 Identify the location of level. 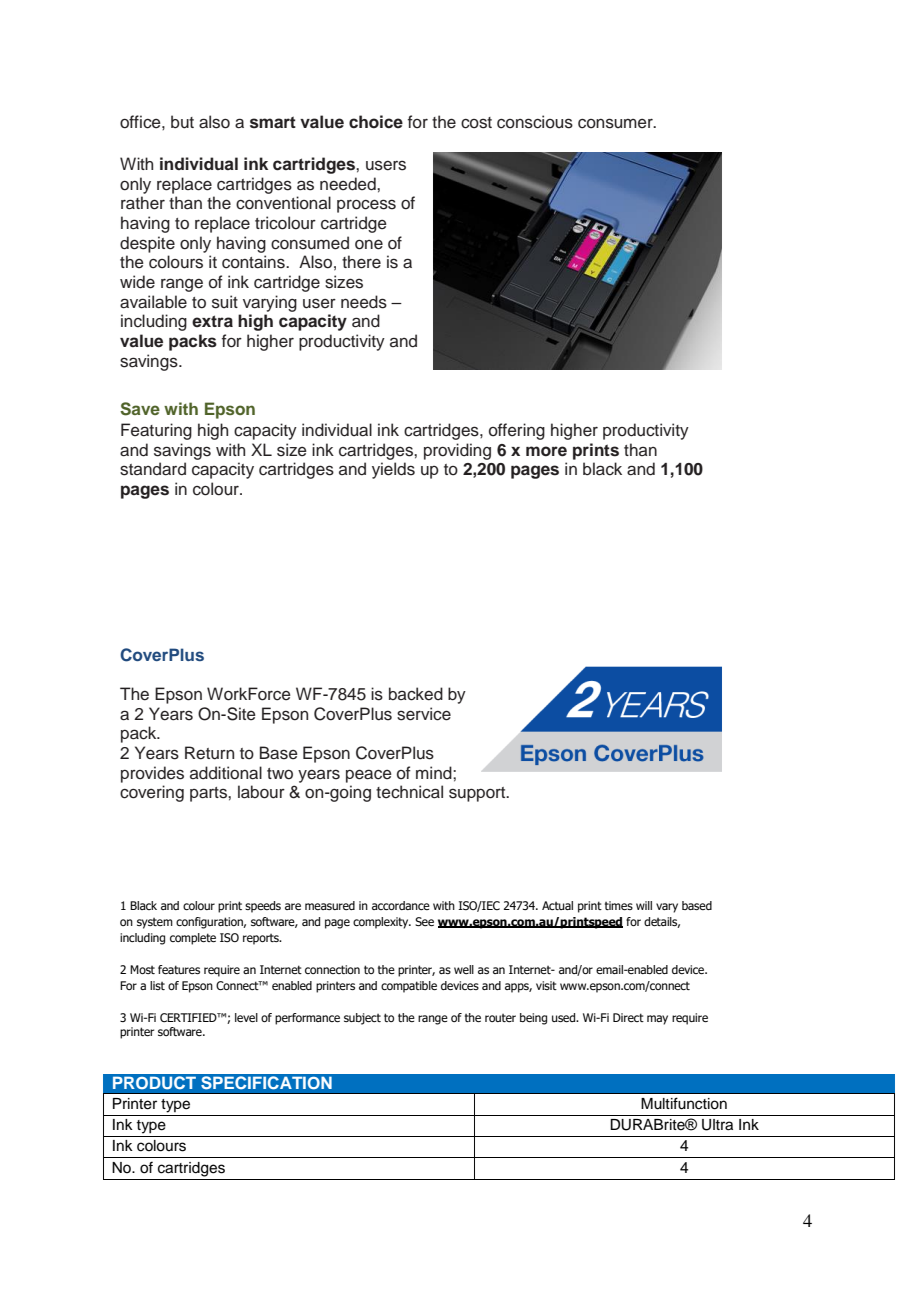
(246, 1017).
